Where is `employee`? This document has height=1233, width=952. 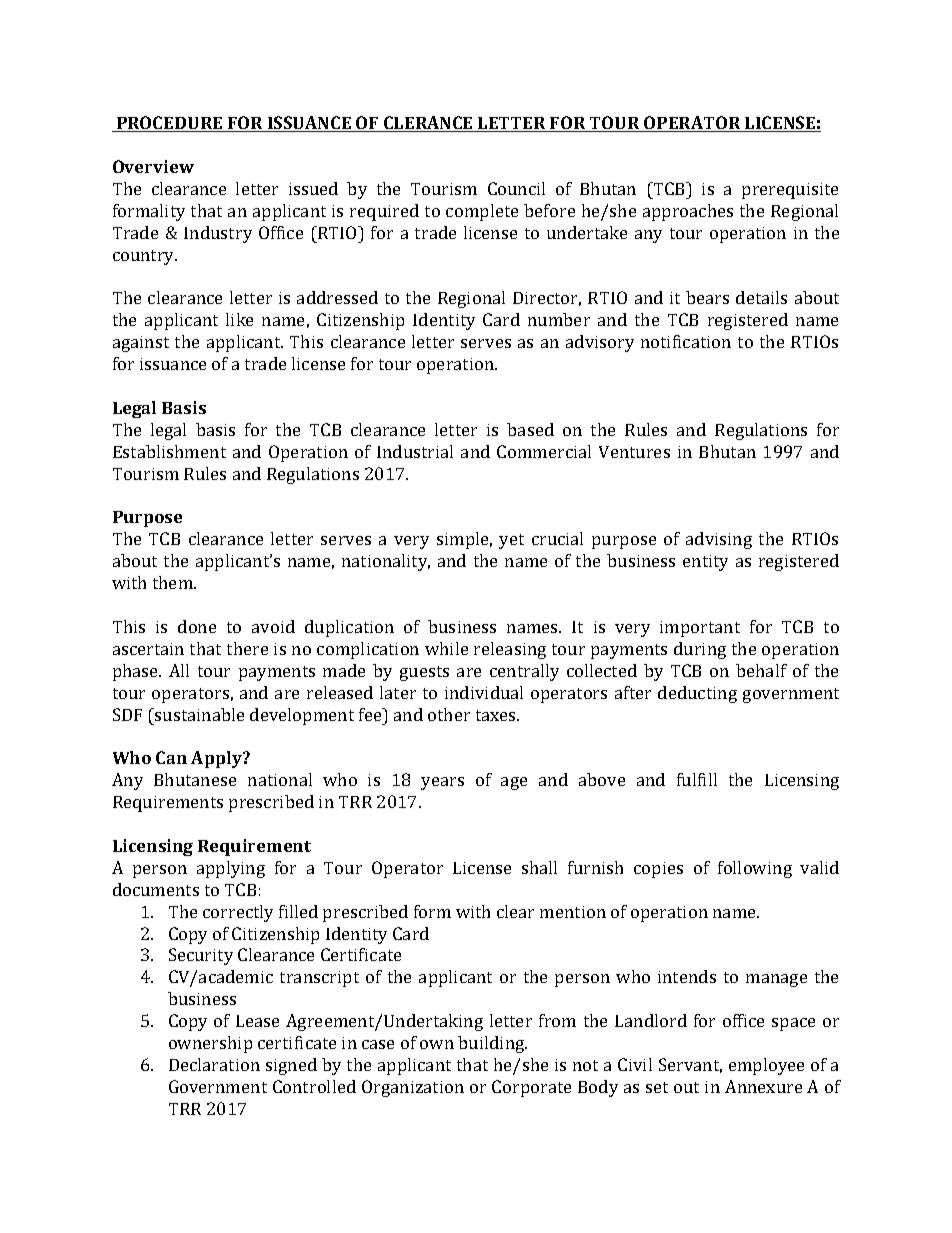 employee is located at coordinates (766, 1066).
